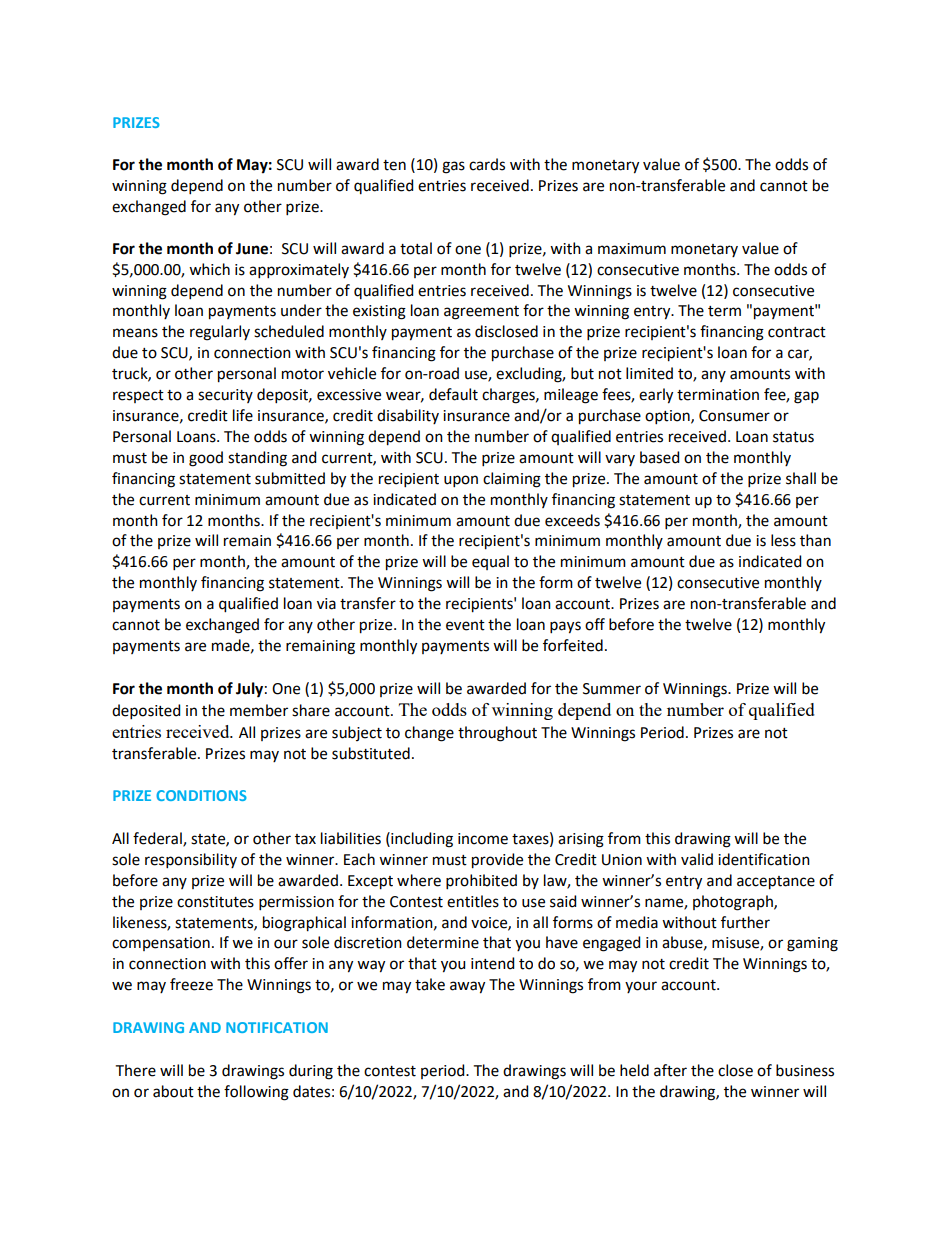 The image size is (952, 1233). I want to click on maximum, so click(632, 249).
